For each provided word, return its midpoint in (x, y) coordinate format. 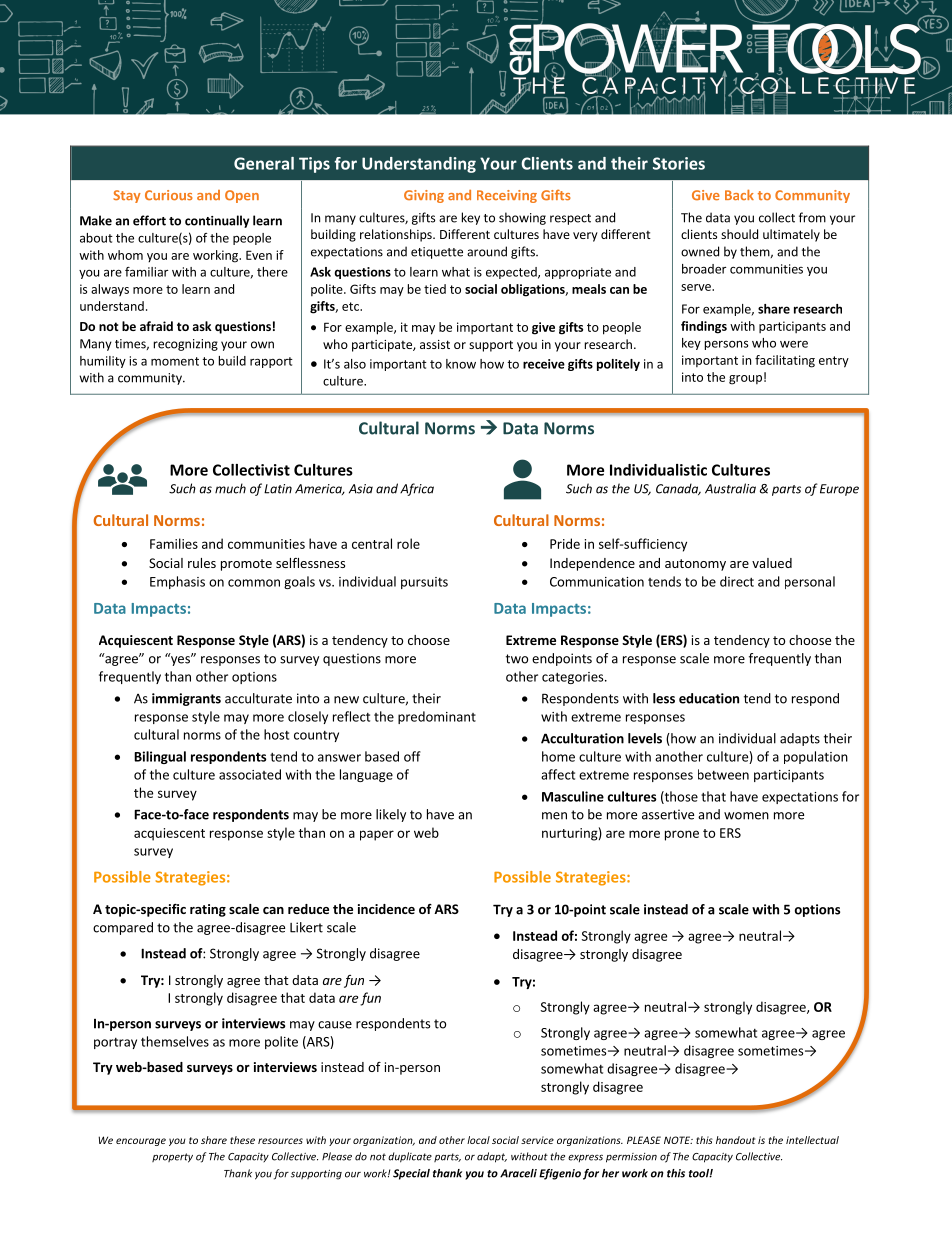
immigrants (186, 699)
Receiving (507, 196)
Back (739, 195)
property (172, 1158)
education (709, 698)
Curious (169, 195)
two (517, 659)
